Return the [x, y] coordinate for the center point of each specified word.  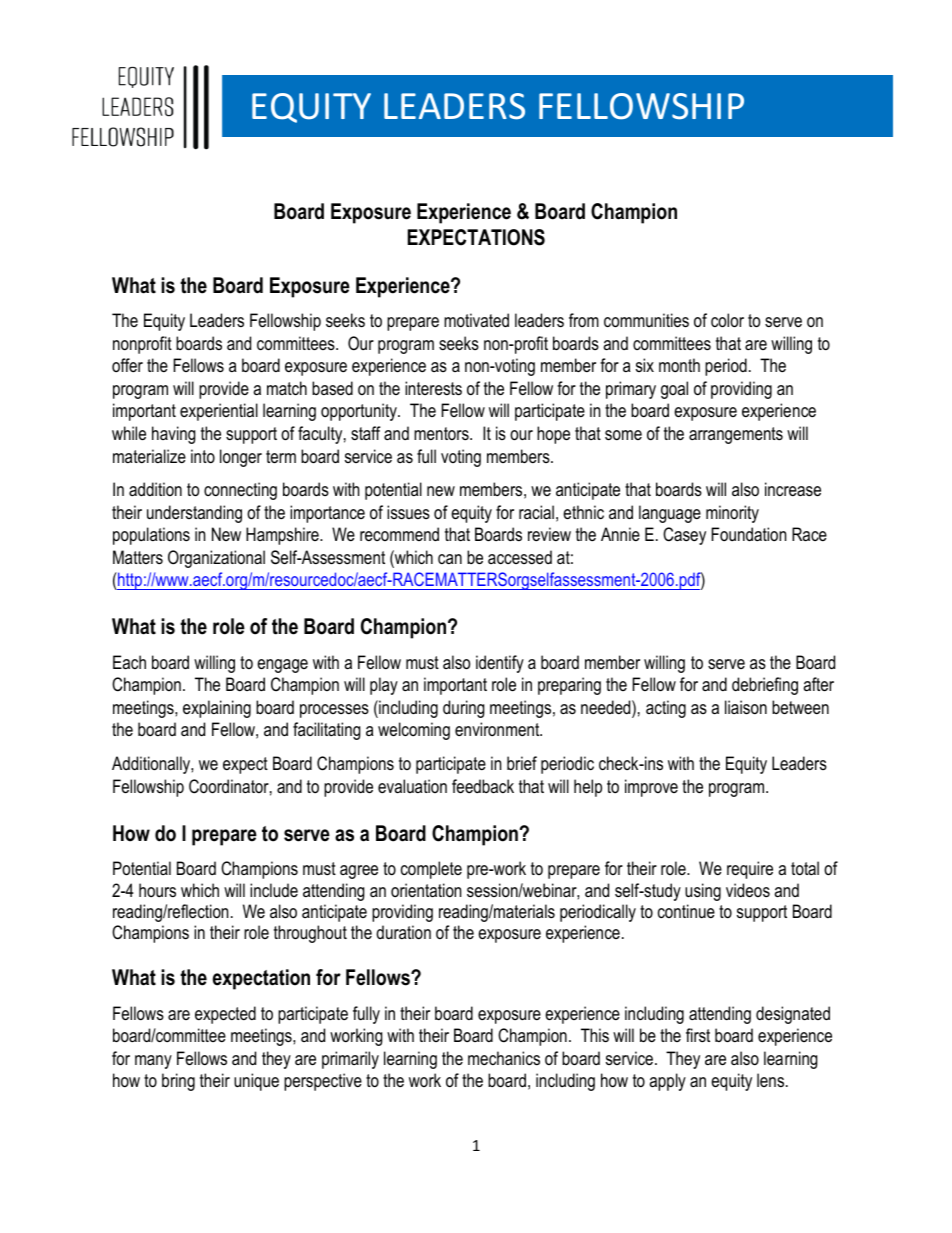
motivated [476, 320]
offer [127, 365]
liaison [746, 707]
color [727, 320]
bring [178, 1082]
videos [748, 890]
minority [732, 514]
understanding [194, 514]
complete [431, 870]
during [464, 709]
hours [157, 890]
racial [536, 512]
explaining [217, 709]
